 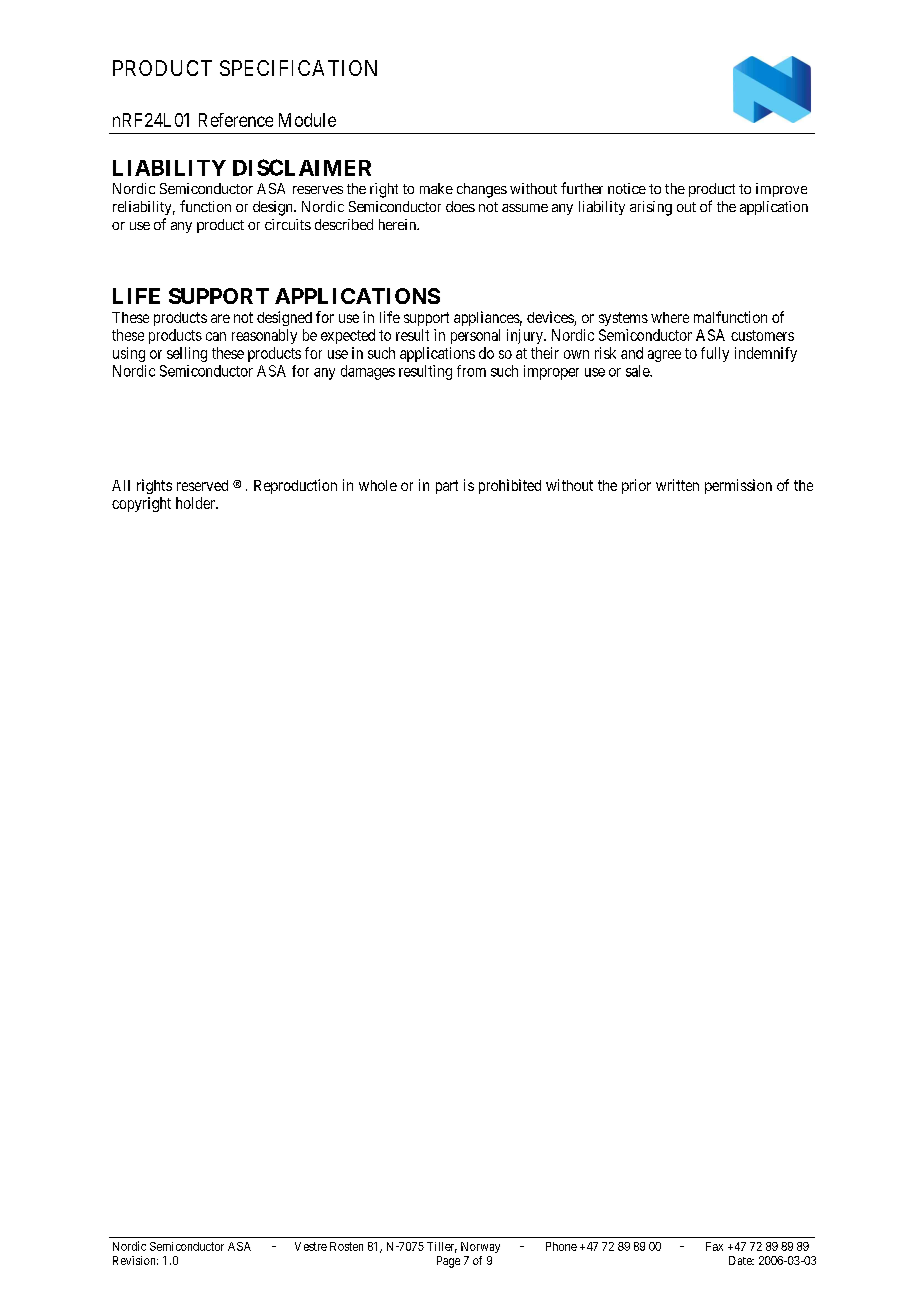 What do you see at coordinates (714, 1246) in the screenshot?
I see `Fax` at bounding box center [714, 1246].
